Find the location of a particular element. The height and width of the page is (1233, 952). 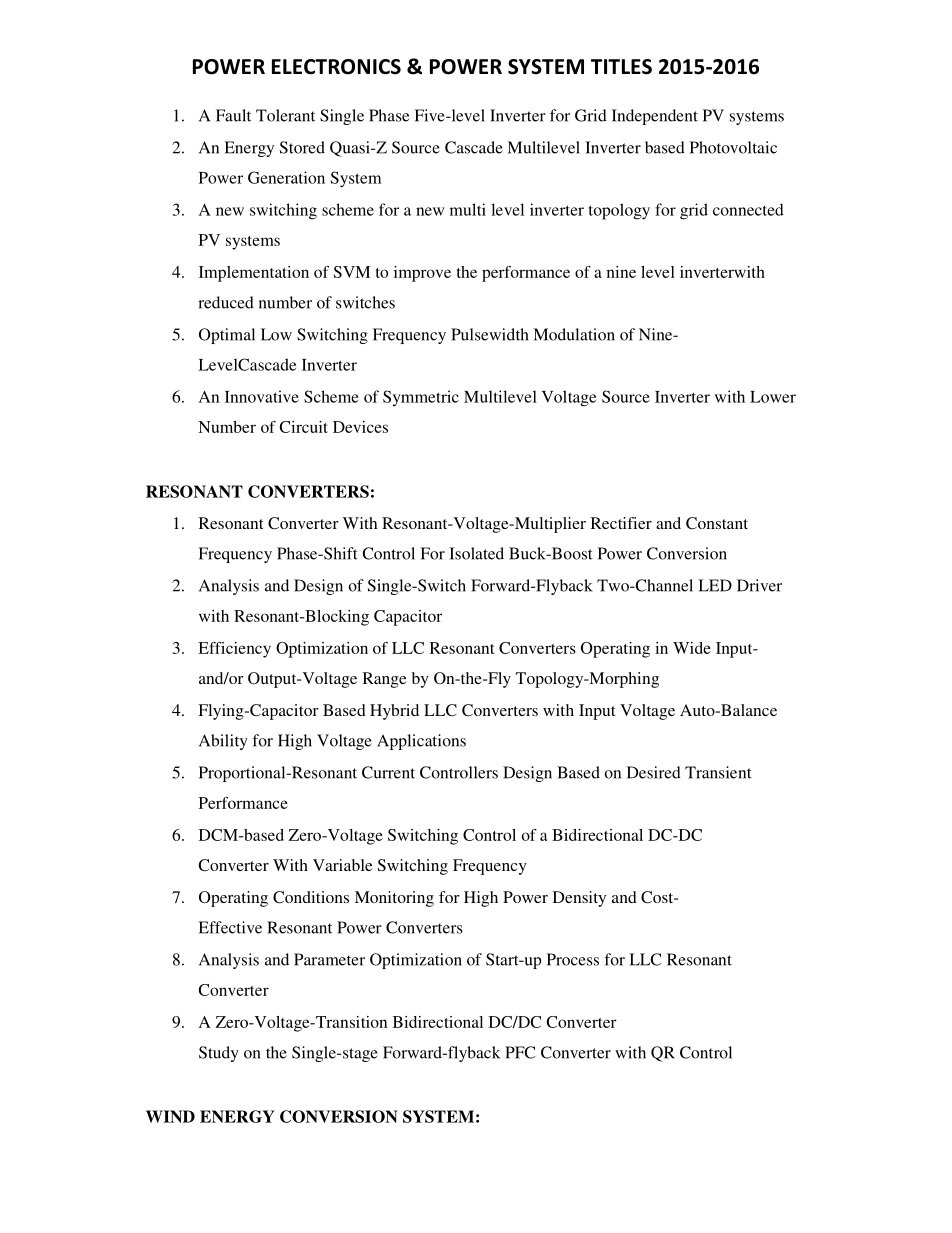

Isolated is located at coordinates (476, 553).
